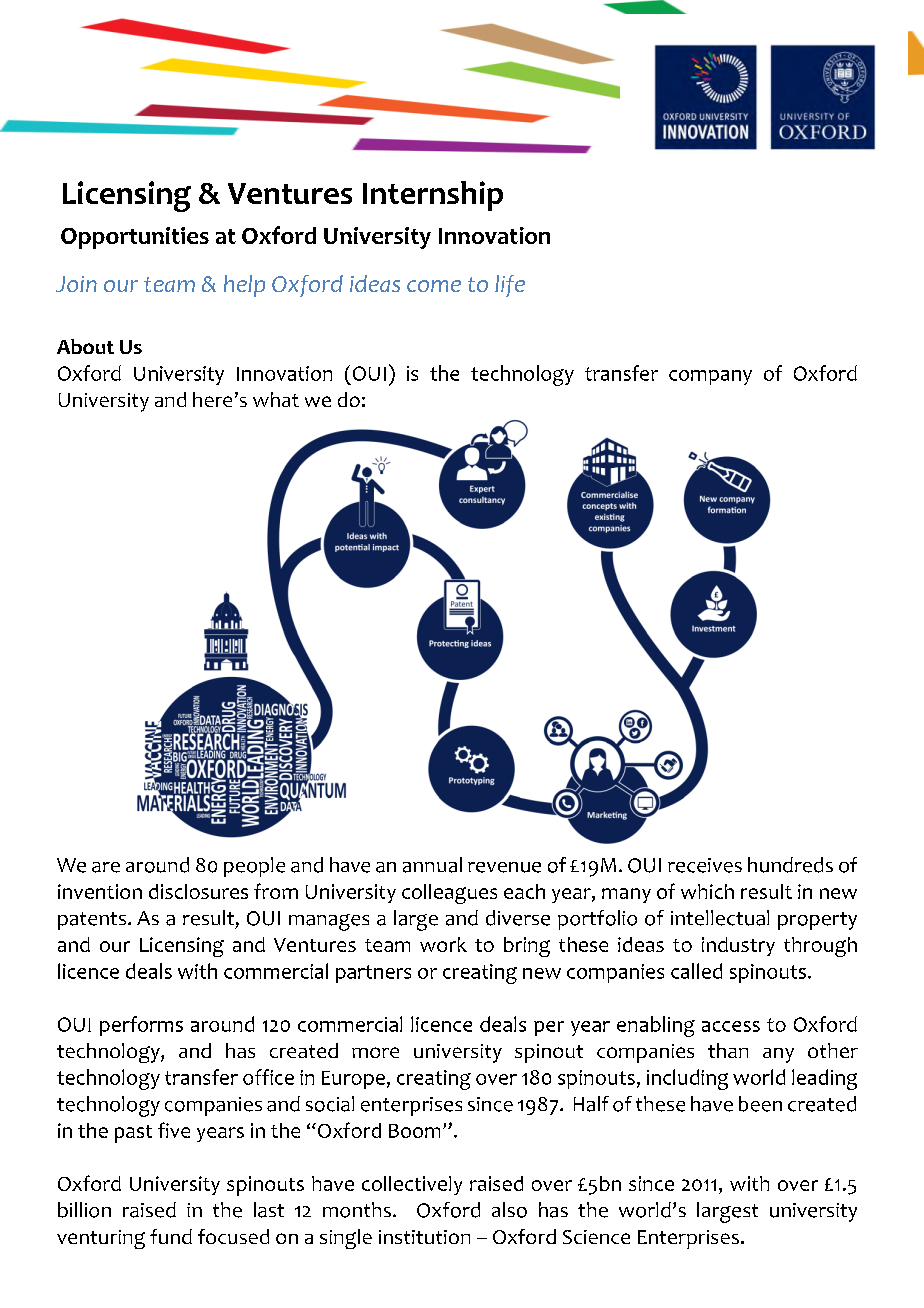  What do you see at coordinates (424, 1237) in the page?
I see `institution` at bounding box center [424, 1237].
